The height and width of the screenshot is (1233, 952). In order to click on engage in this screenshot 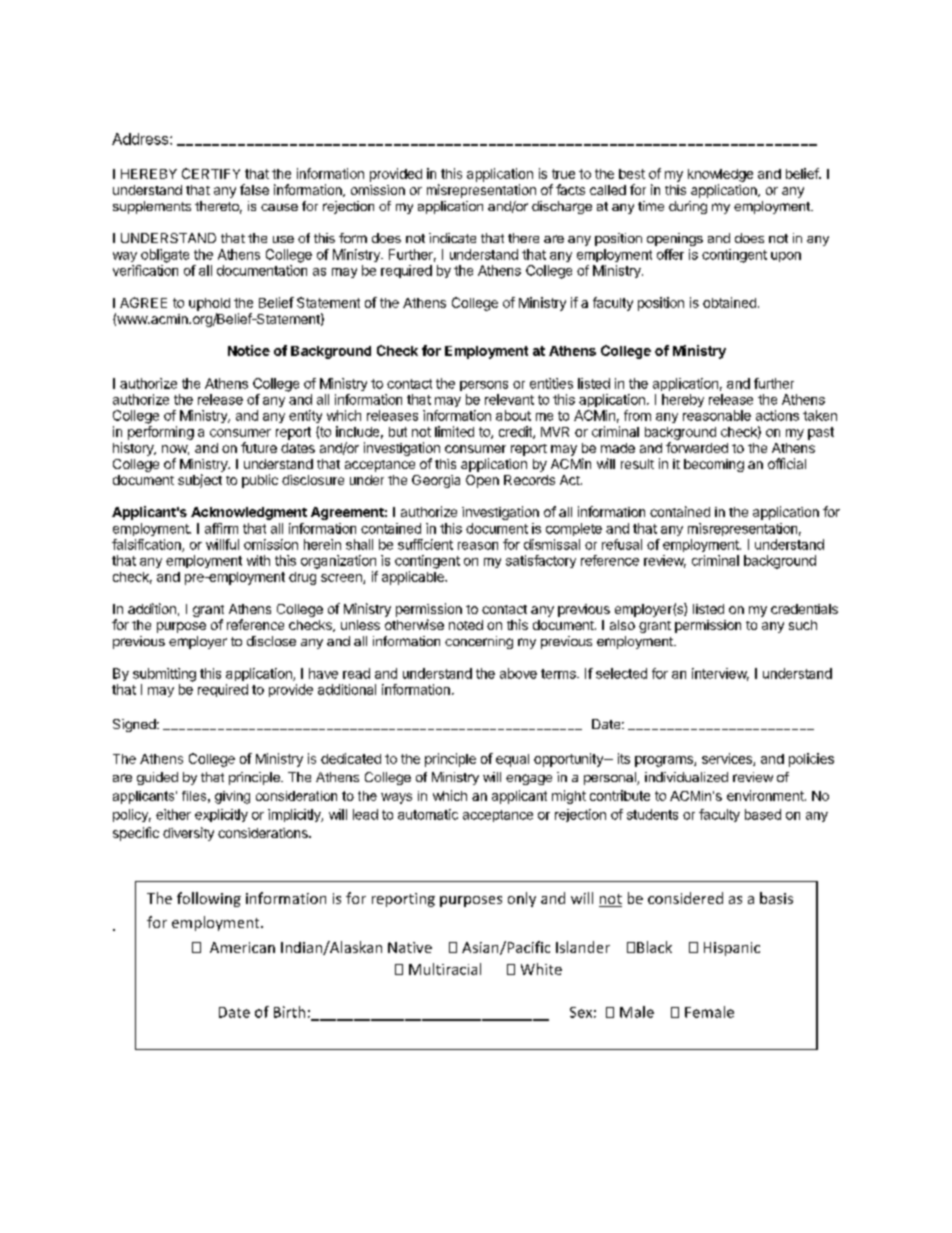, I will do `click(529, 779)`.
